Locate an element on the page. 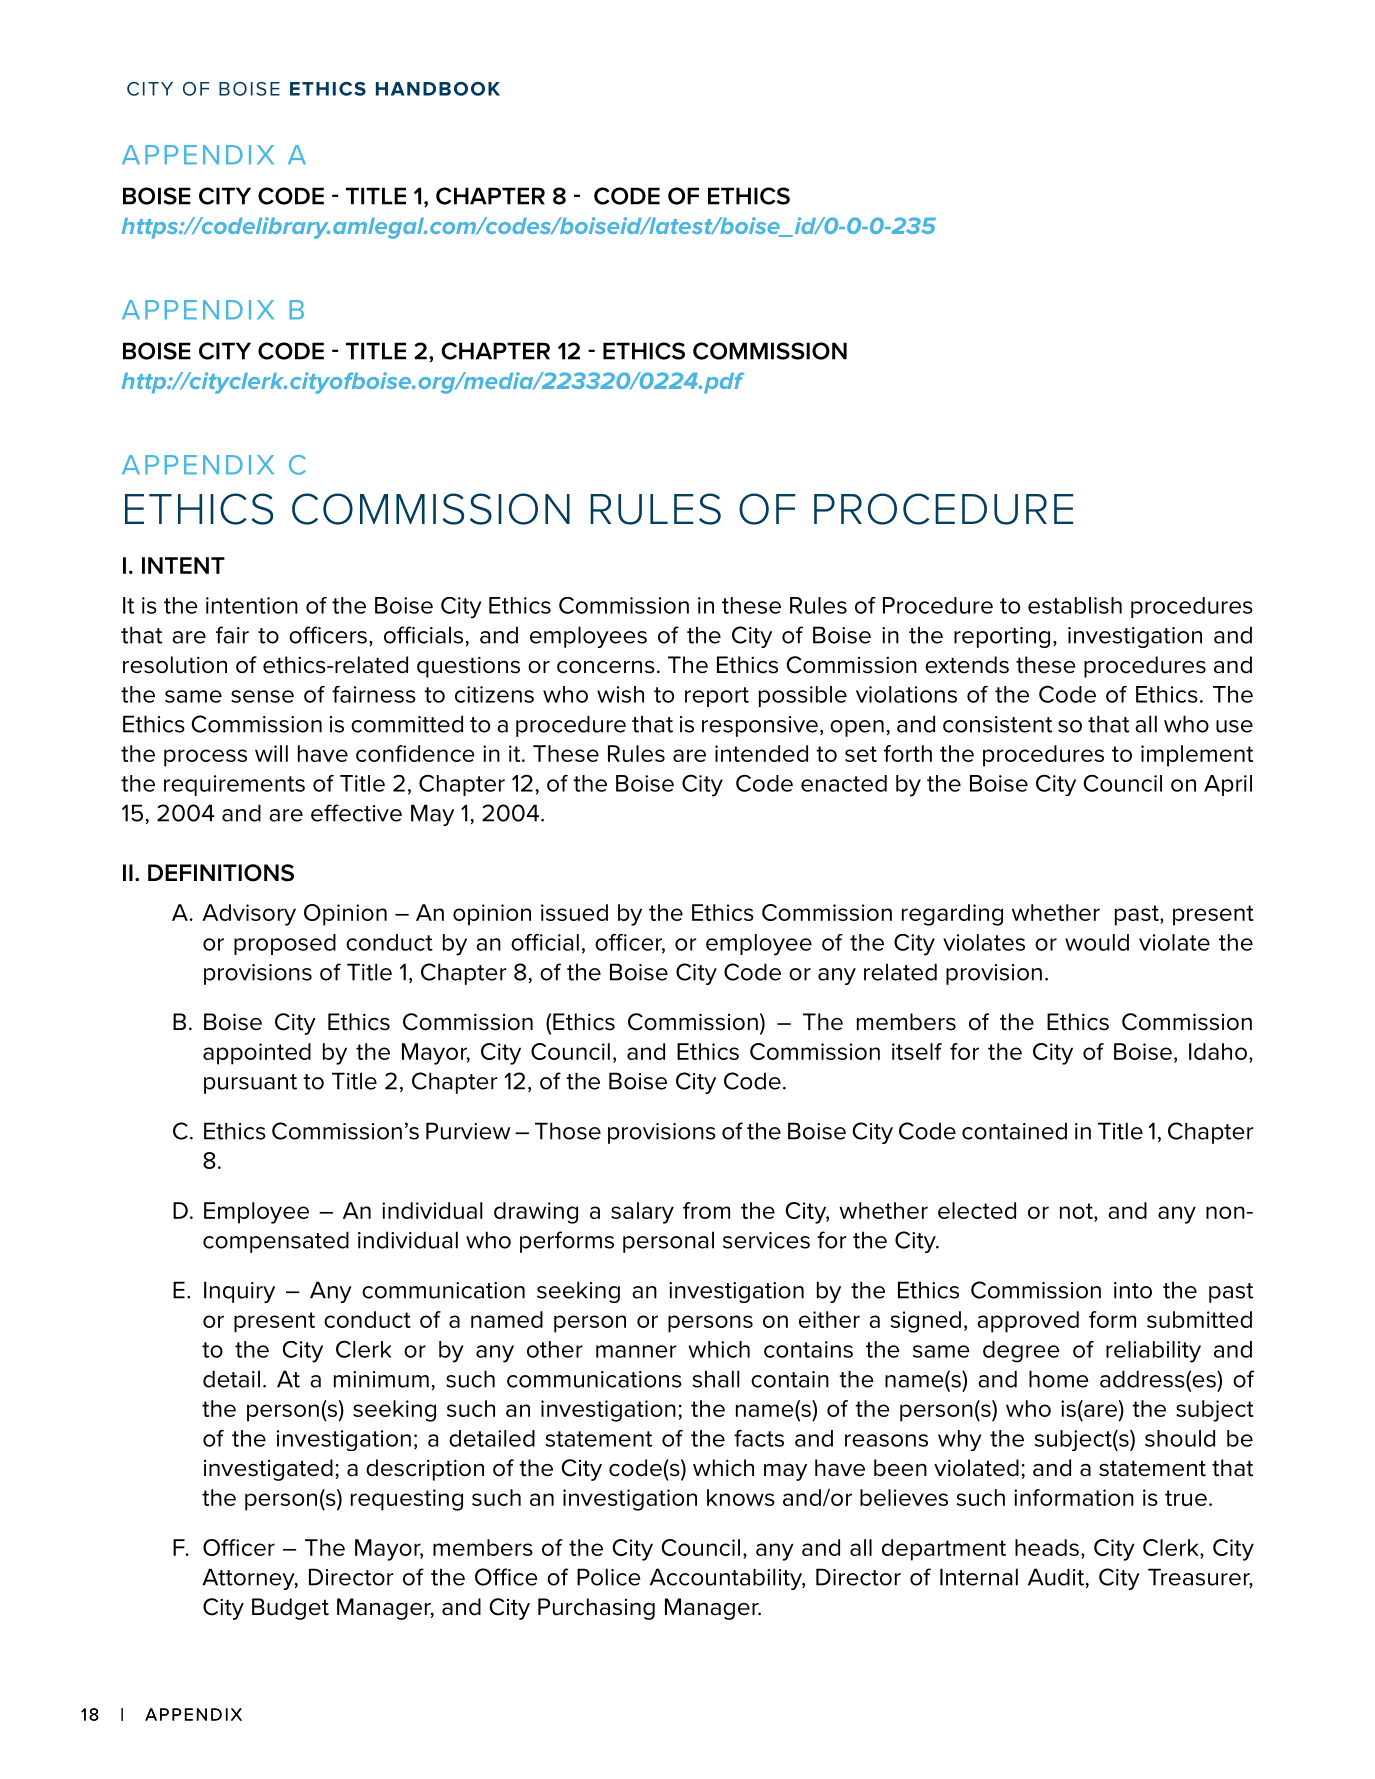 Image resolution: width=1375 pixels, height=1779 pixels. HANDBOOK is located at coordinates (438, 89).
